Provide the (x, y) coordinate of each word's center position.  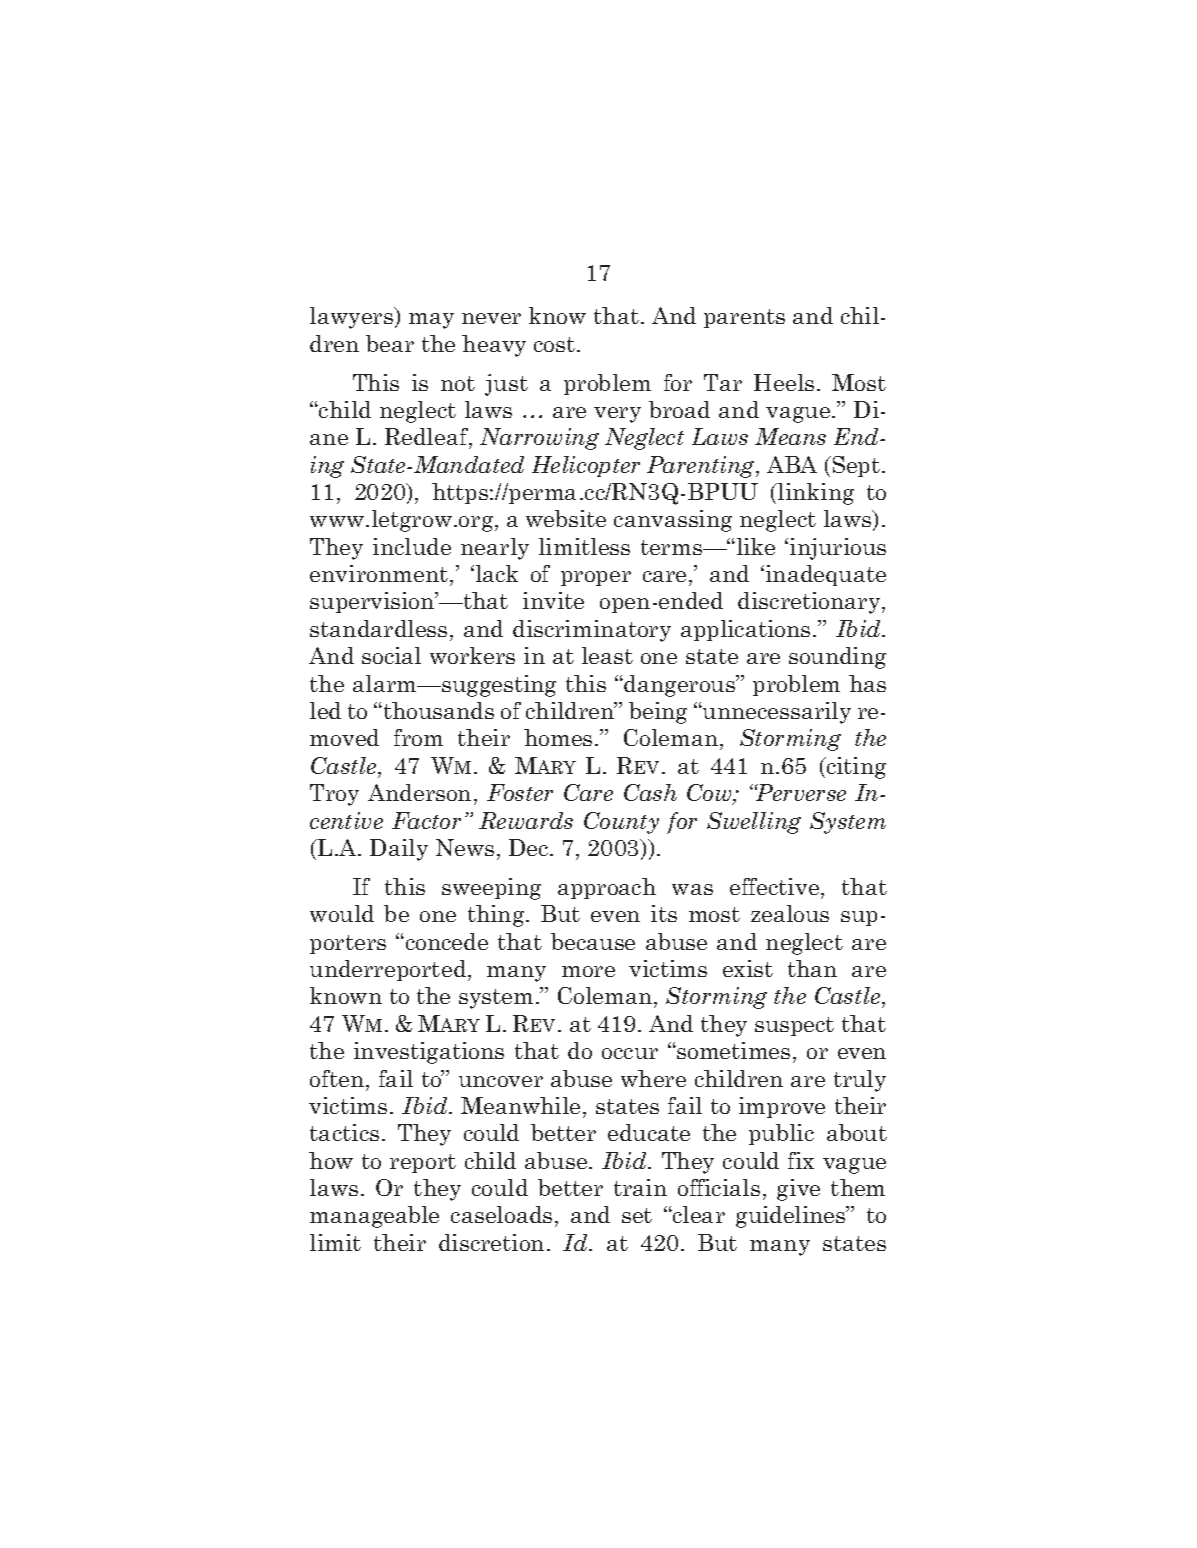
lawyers (353, 318)
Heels (784, 382)
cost (556, 344)
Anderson (419, 792)
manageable (374, 1217)
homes (558, 737)
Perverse (800, 792)
